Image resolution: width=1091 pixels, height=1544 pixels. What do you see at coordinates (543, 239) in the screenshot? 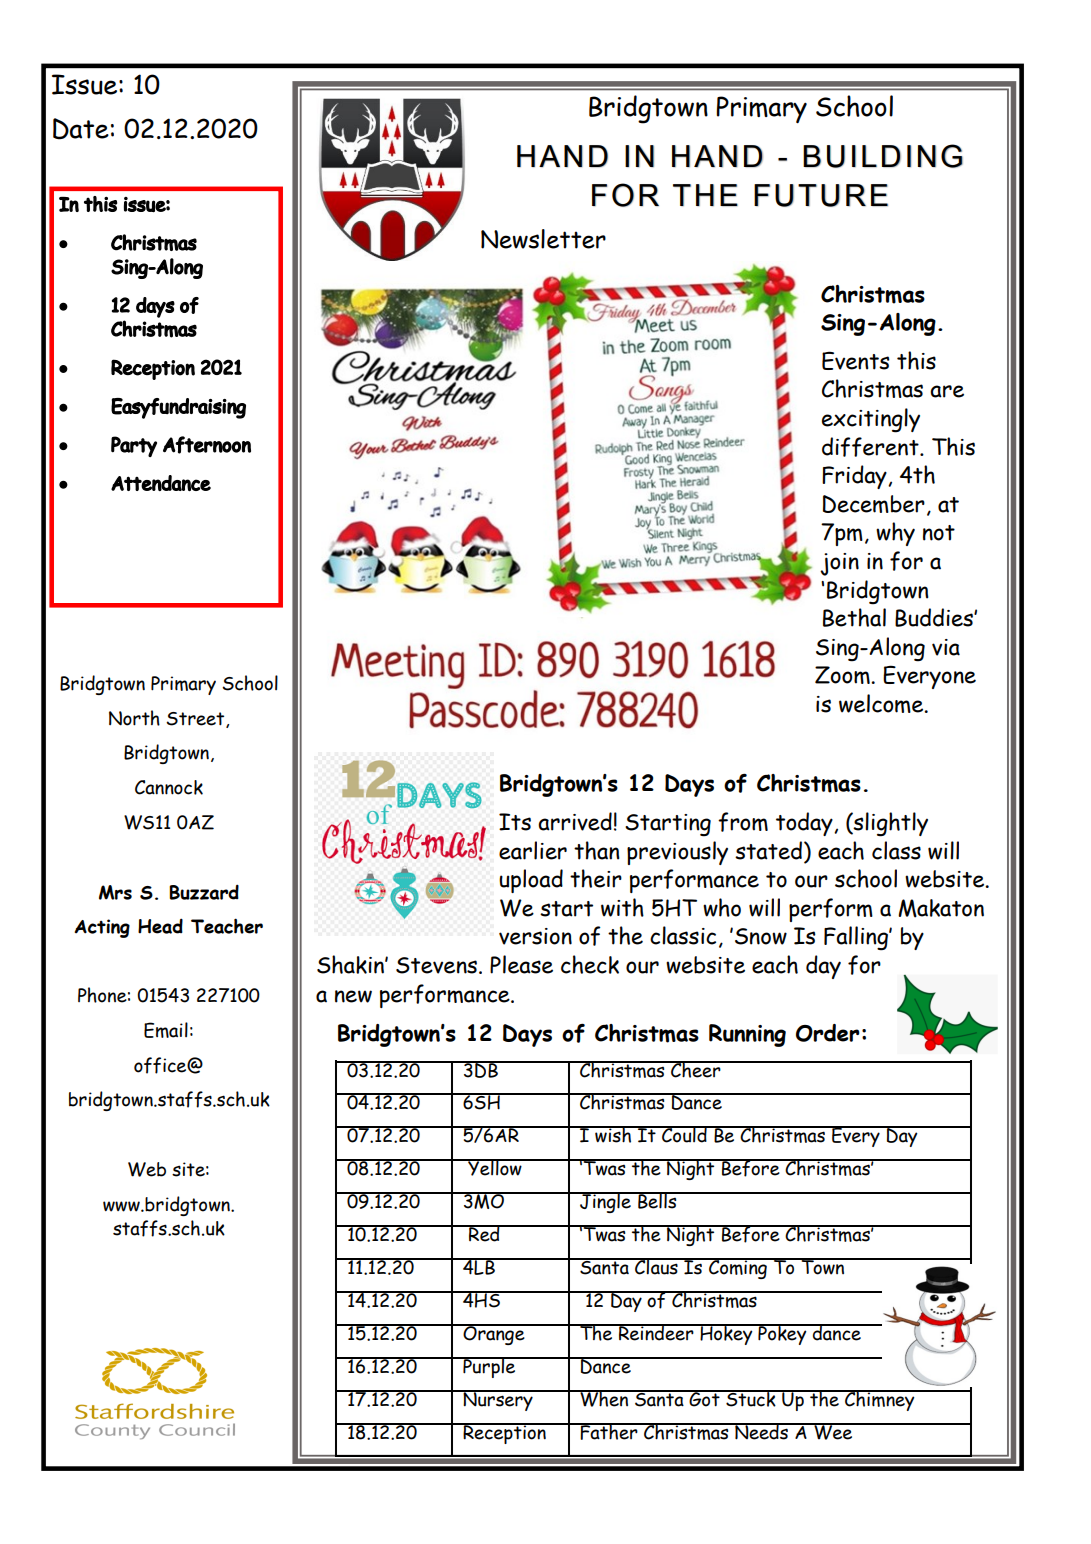
I see `Newsletter` at bounding box center [543, 239].
